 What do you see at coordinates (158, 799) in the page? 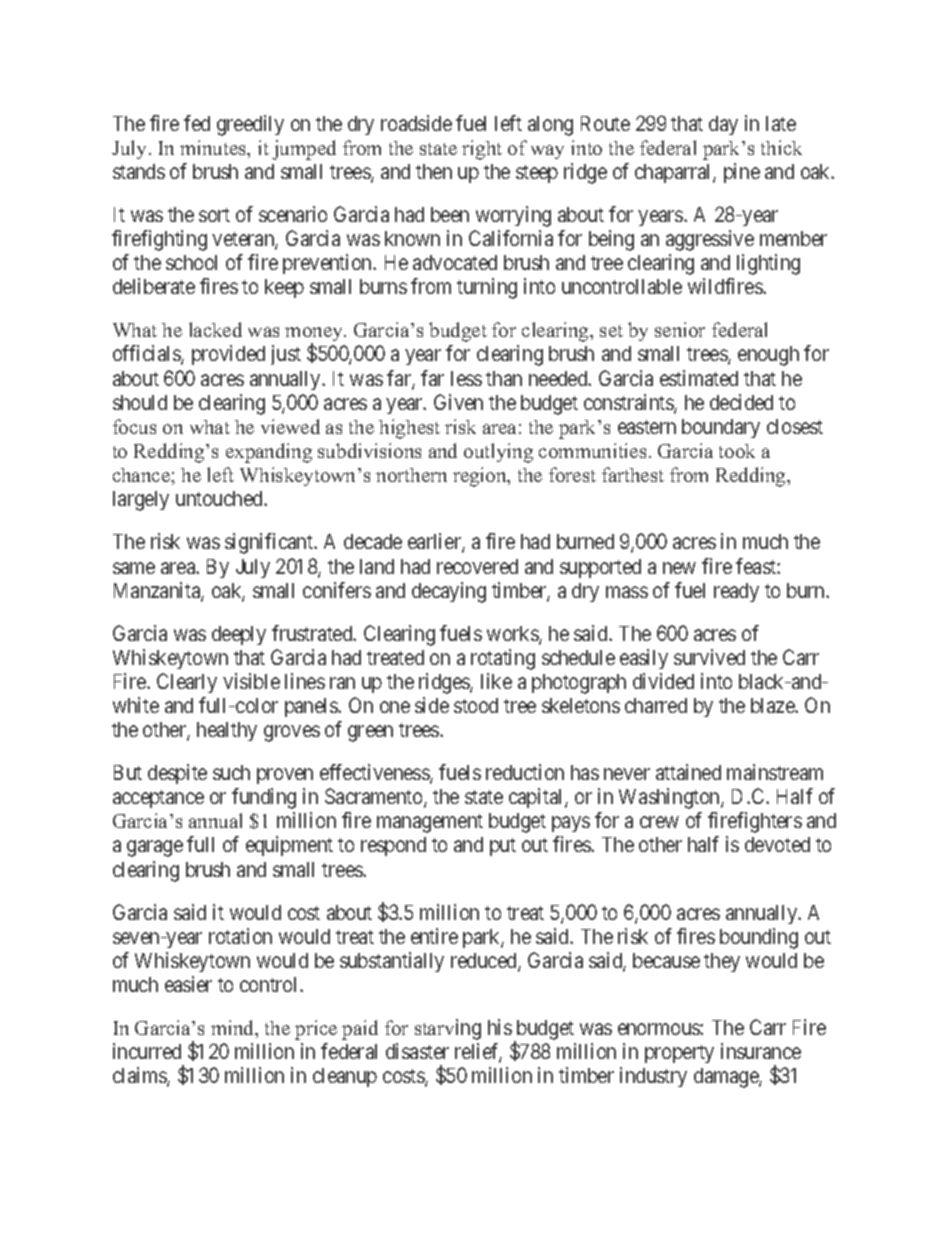
I see `acceptance` at bounding box center [158, 799].
